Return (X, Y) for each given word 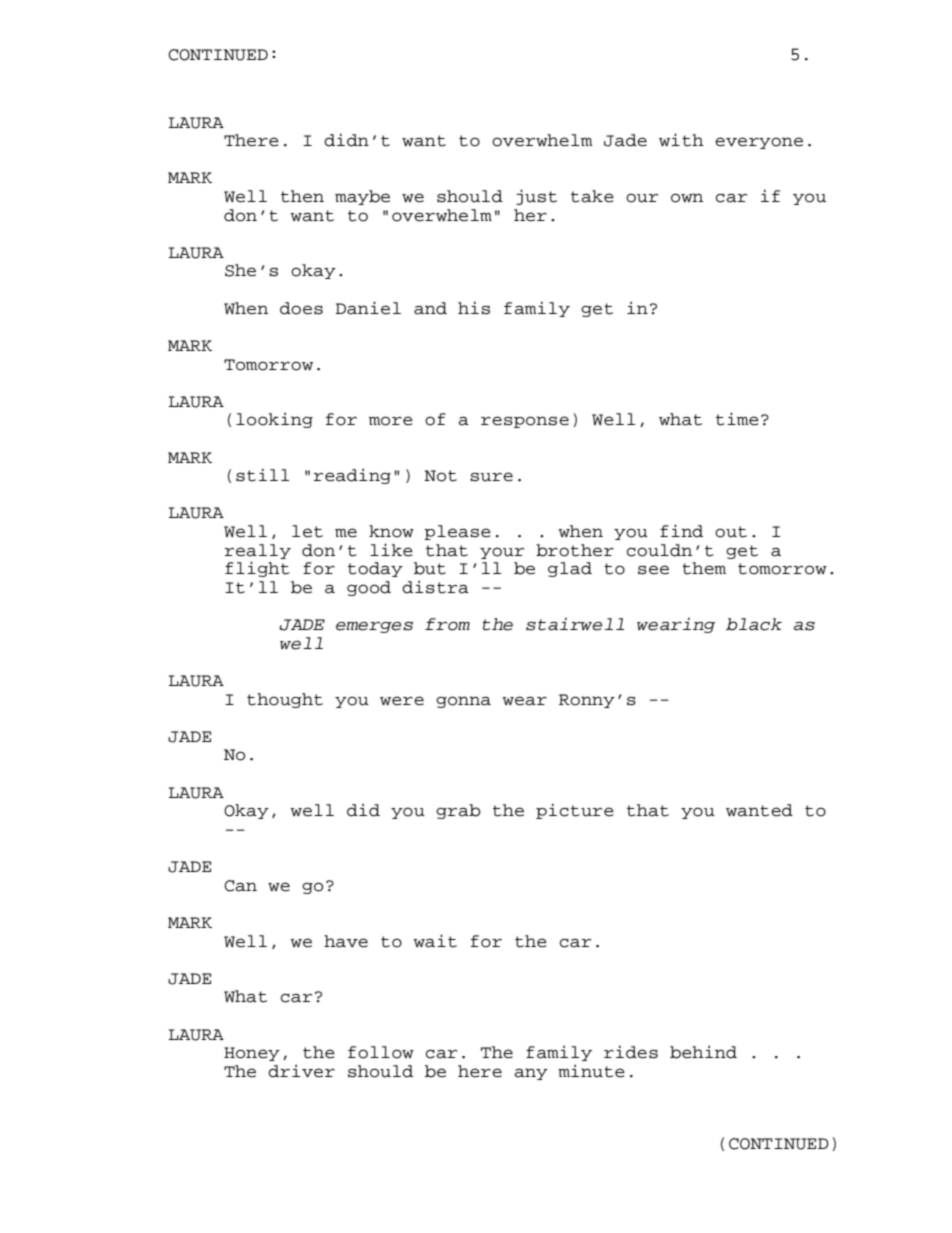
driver (301, 1071)
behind (703, 1052)
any (531, 1074)
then (302, 196)
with (681, 140)
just (536, 197)
